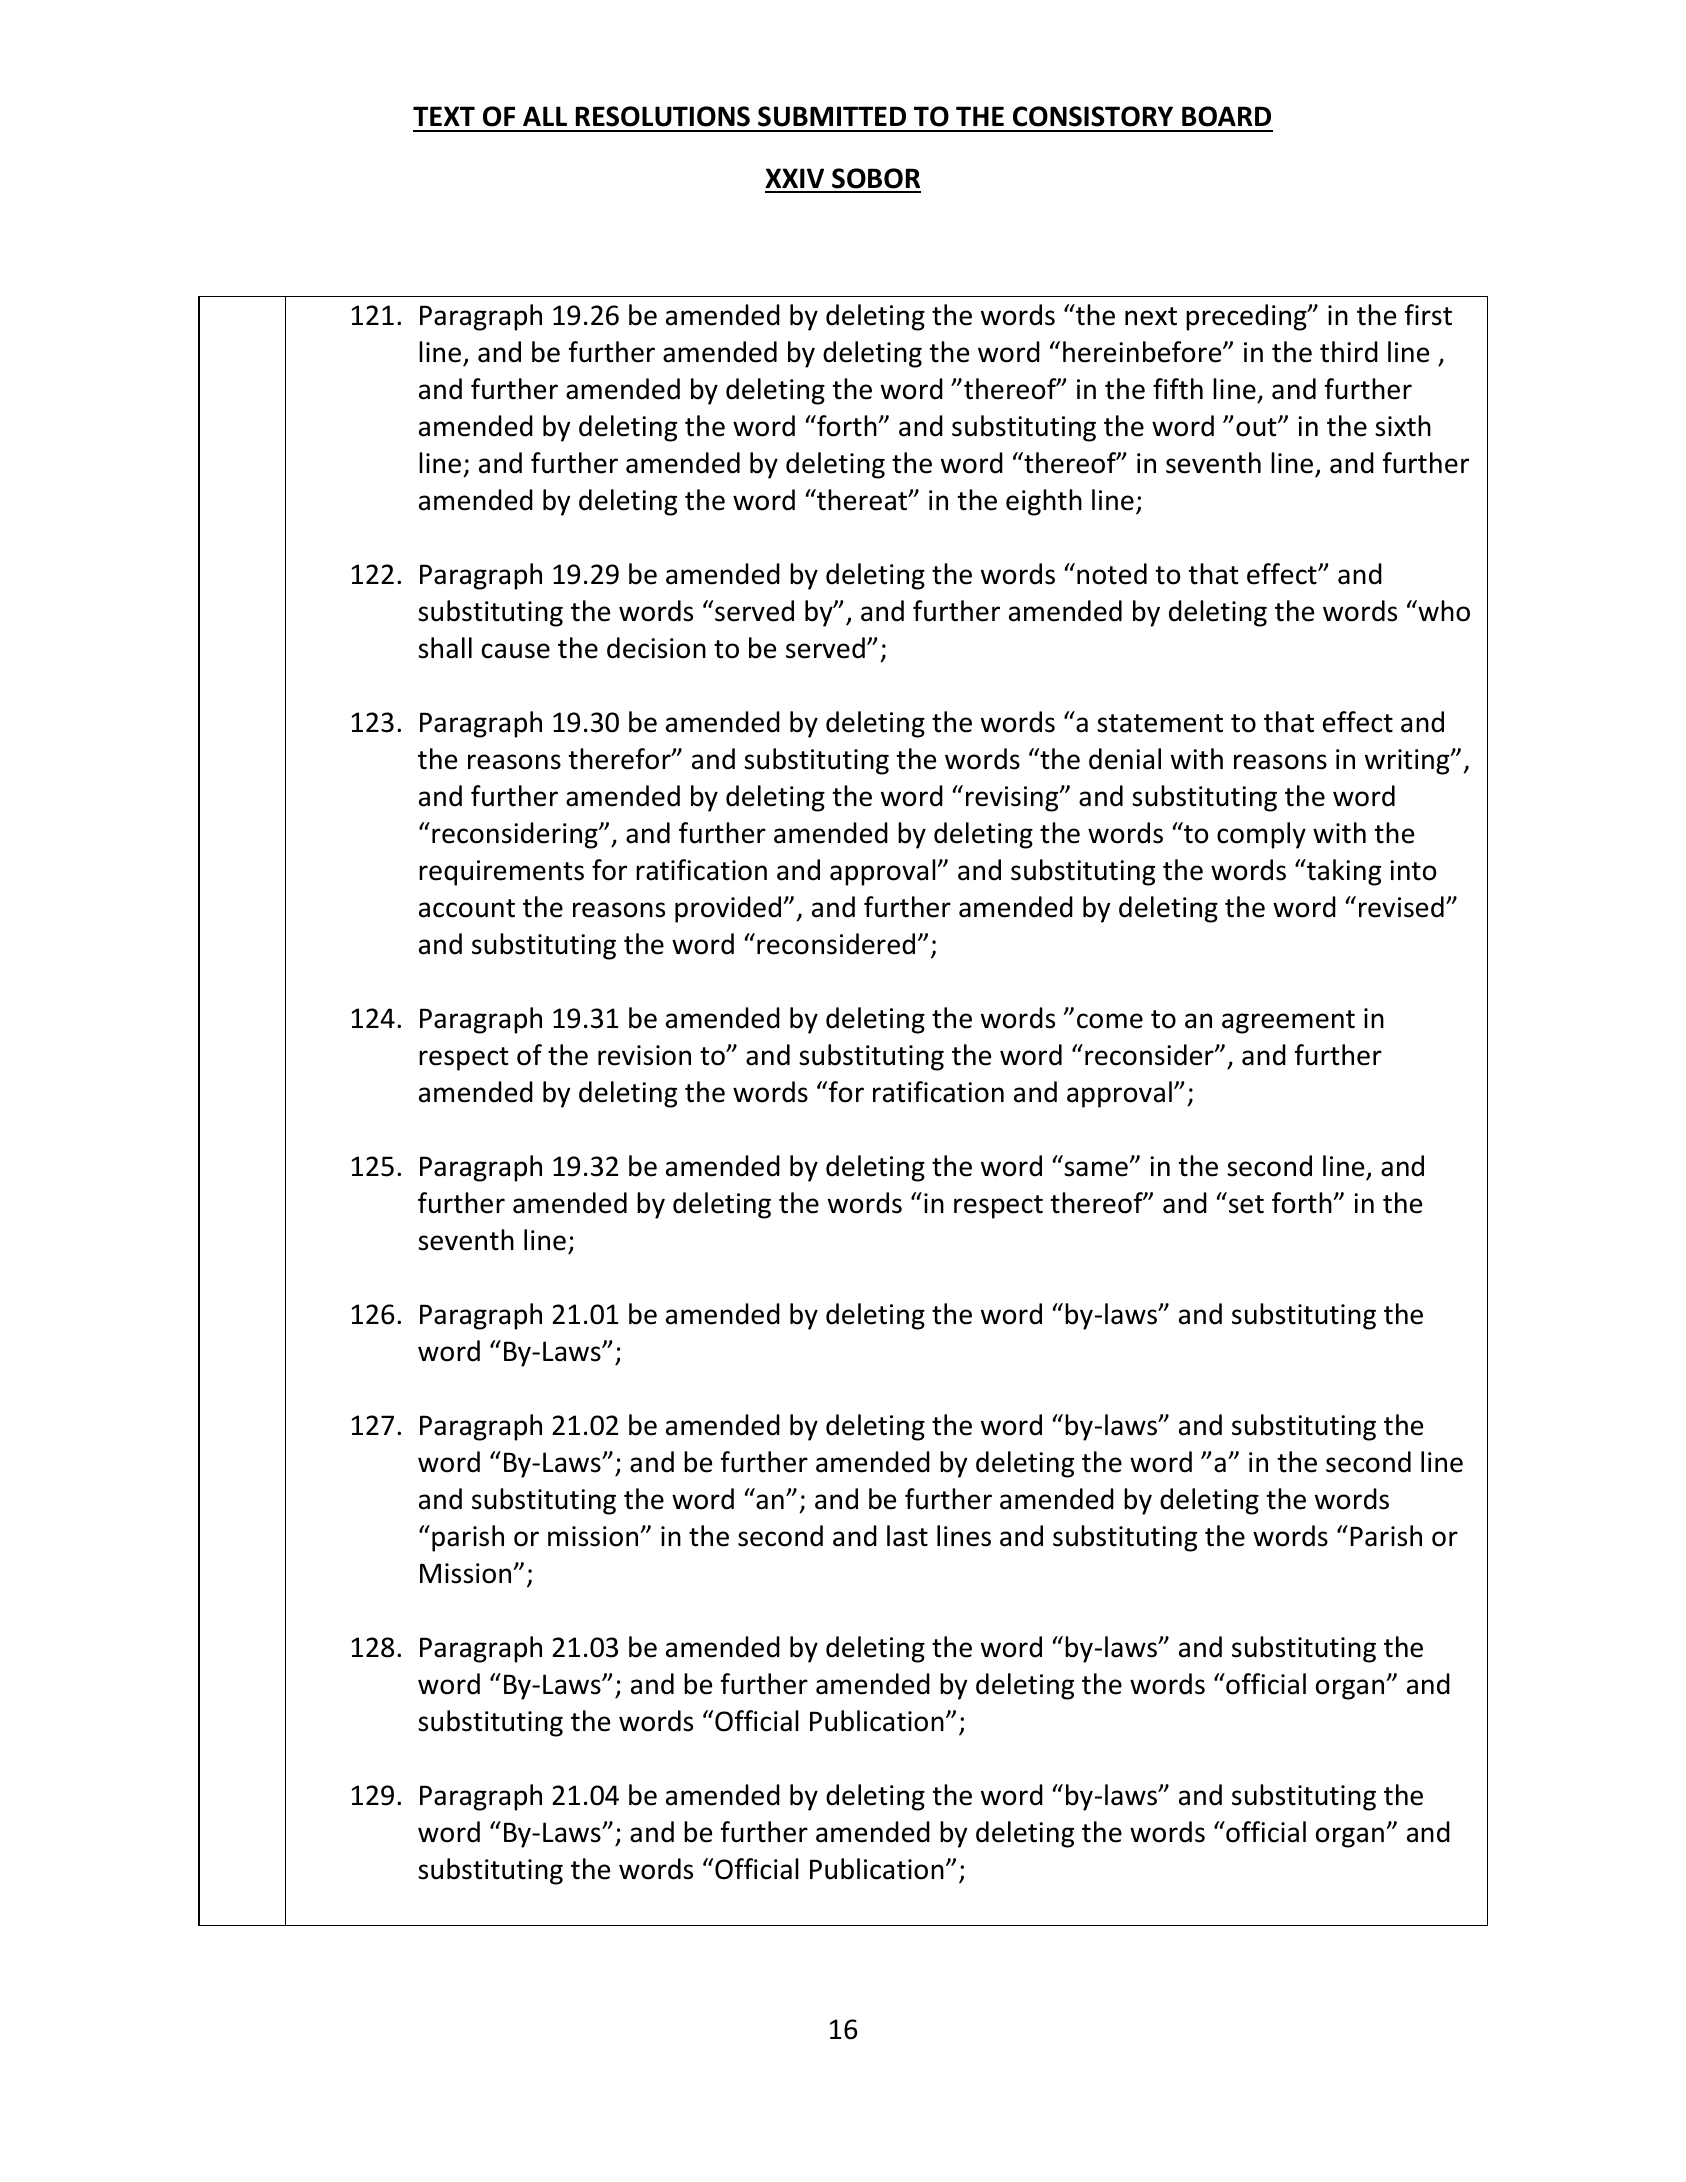 The image size is (1686, 2182). Describe the element at coordinates (1112, 574) in the screenshot. I see `noted` at that location.
